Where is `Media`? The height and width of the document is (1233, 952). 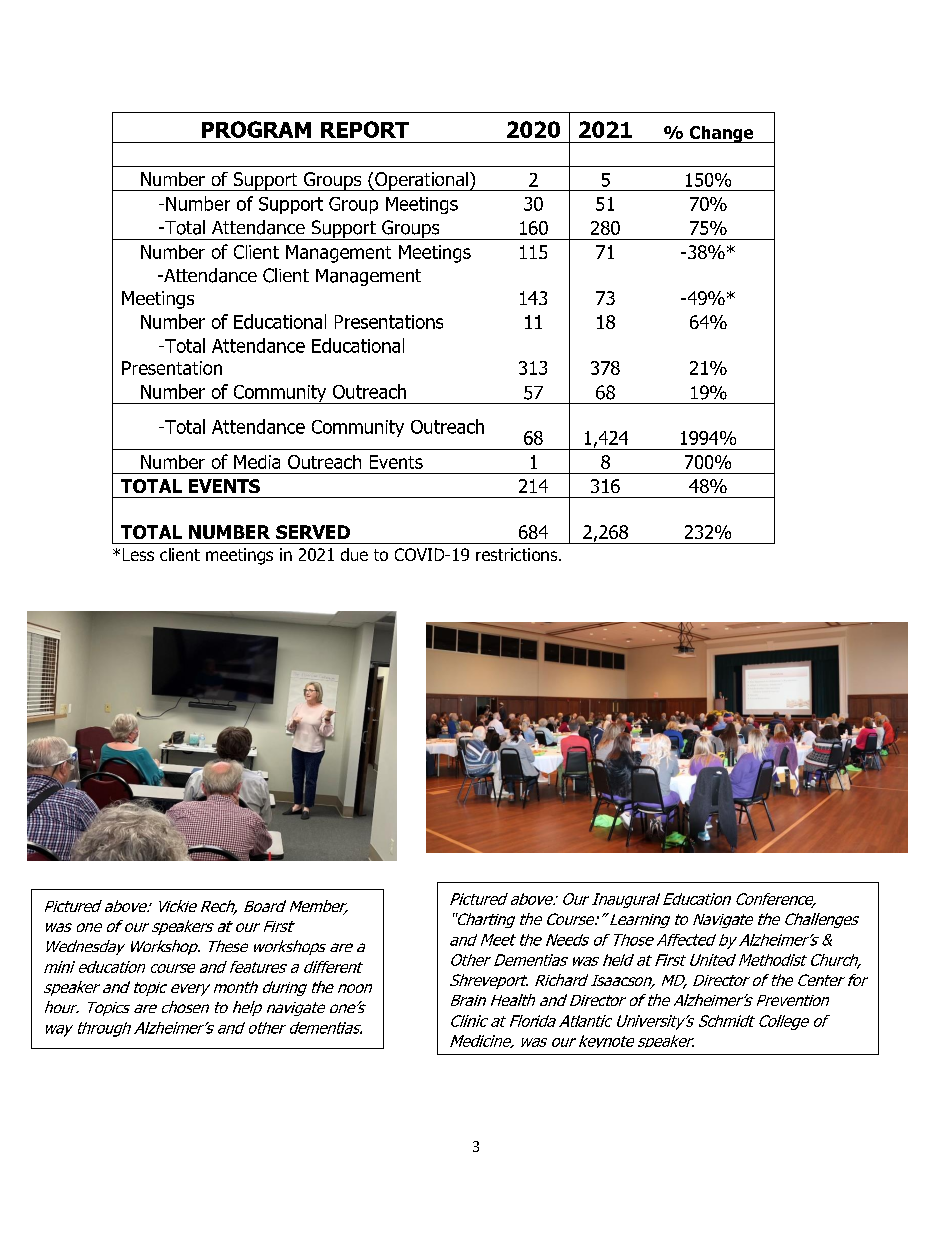
Media is located at coordinates (257, 462).
